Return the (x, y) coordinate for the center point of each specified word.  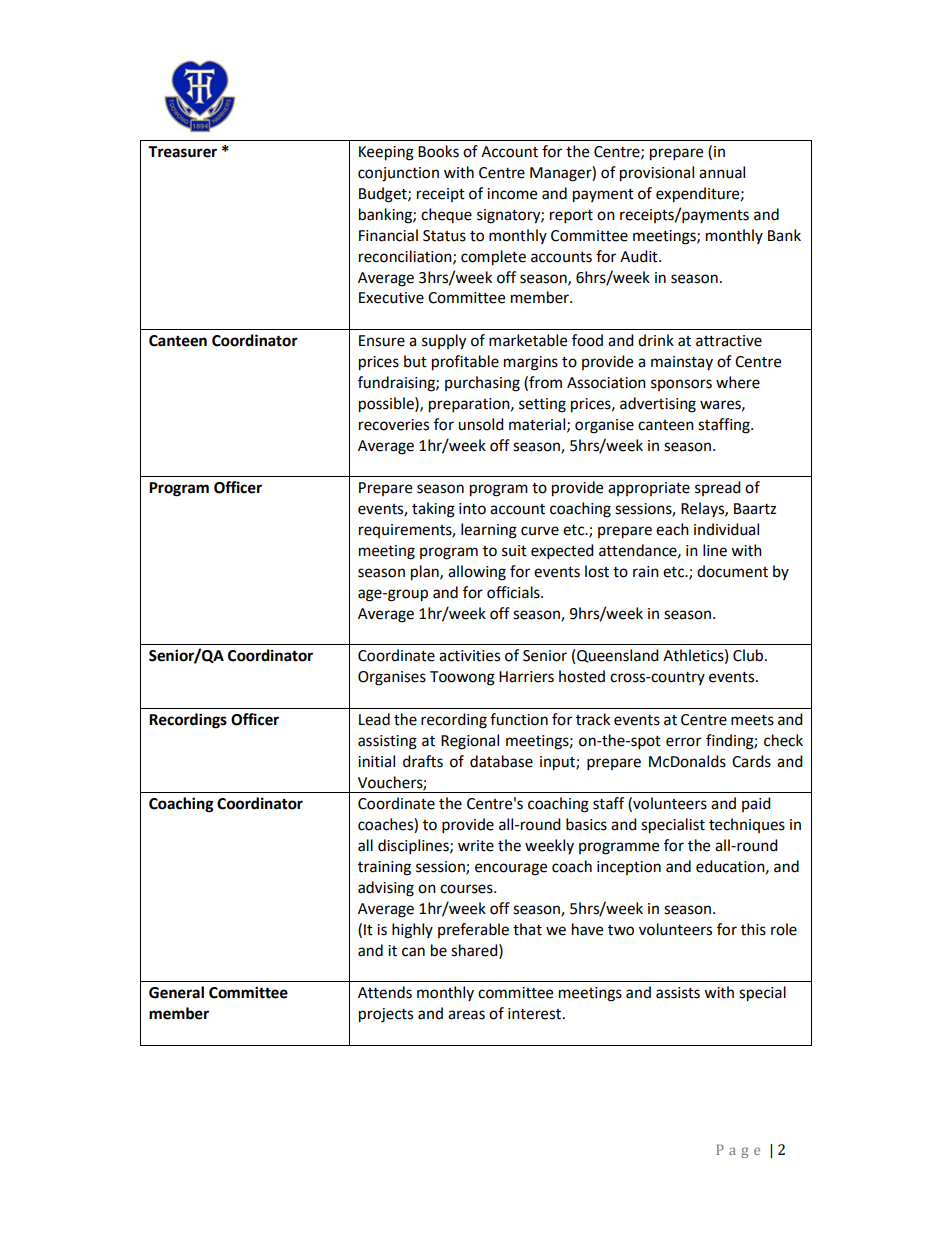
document (732, 571)
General (176, 992)
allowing (477, 573)
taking (433, 510)
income (512, 194)
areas (466, 1015)
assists (678, 993)
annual (722, 172)
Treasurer (182, 152)
